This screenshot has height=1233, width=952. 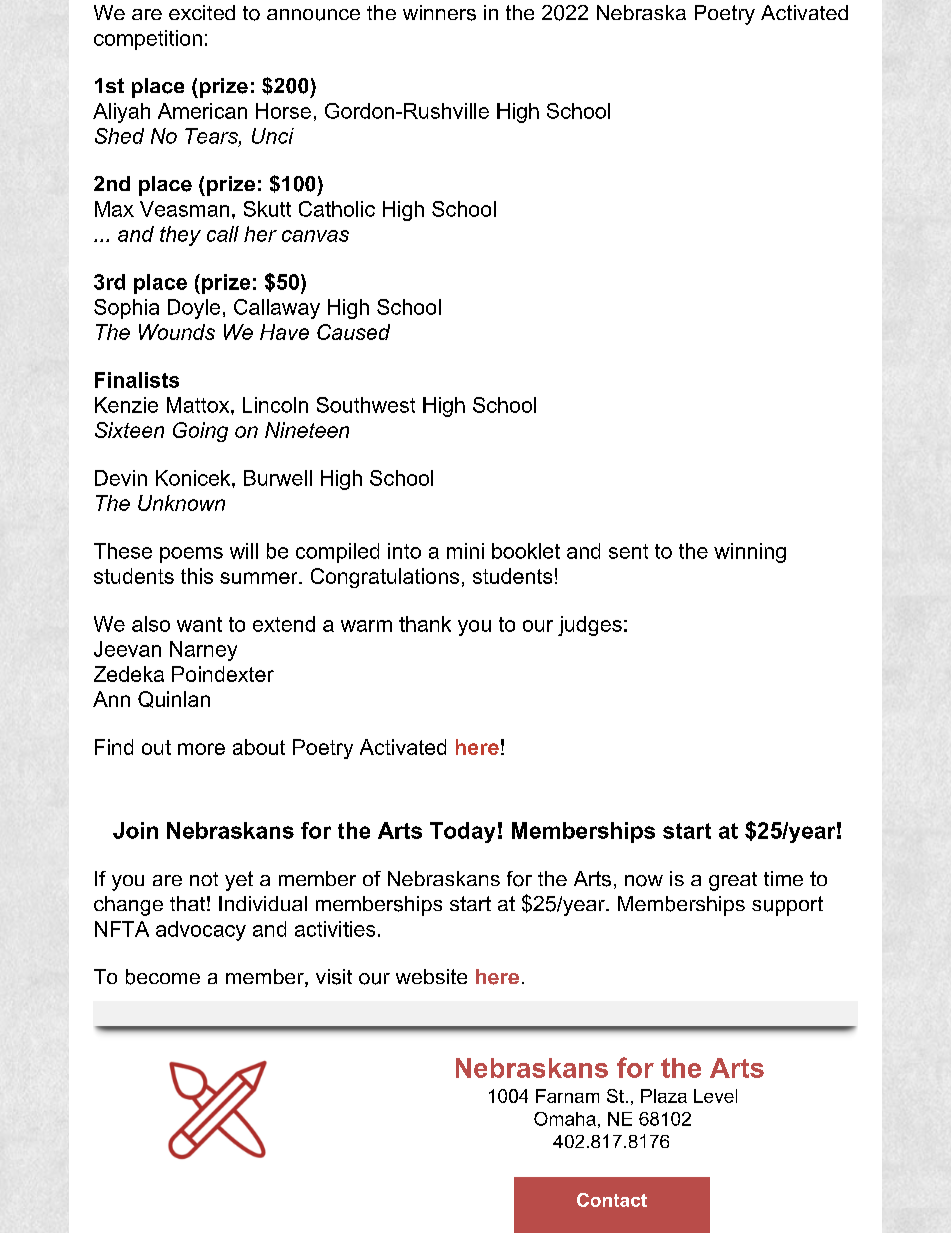 I want to click on Level, so click(x=715, y=1096).
